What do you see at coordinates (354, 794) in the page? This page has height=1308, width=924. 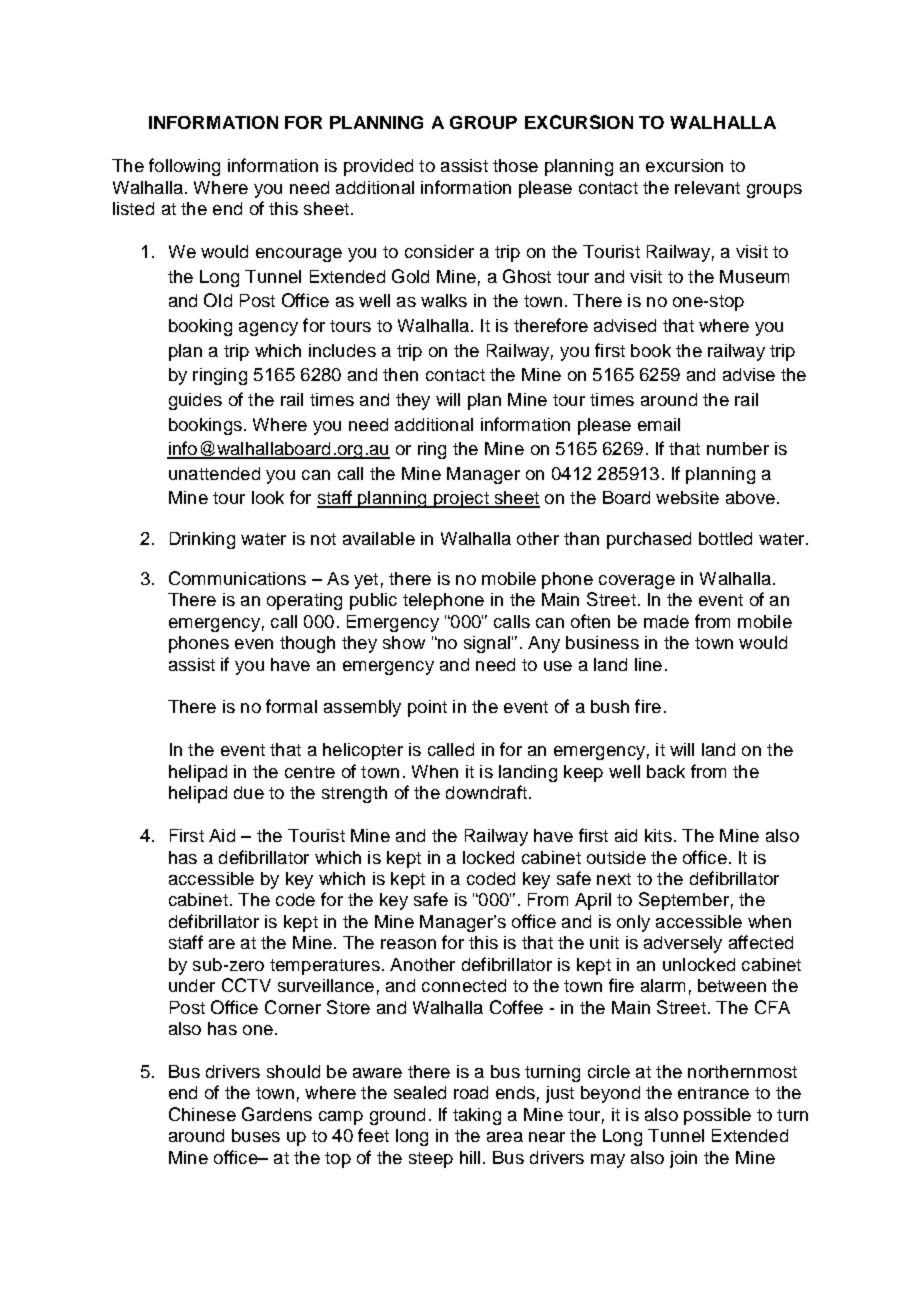 I see `strength` at bounding box center [354, 794].
